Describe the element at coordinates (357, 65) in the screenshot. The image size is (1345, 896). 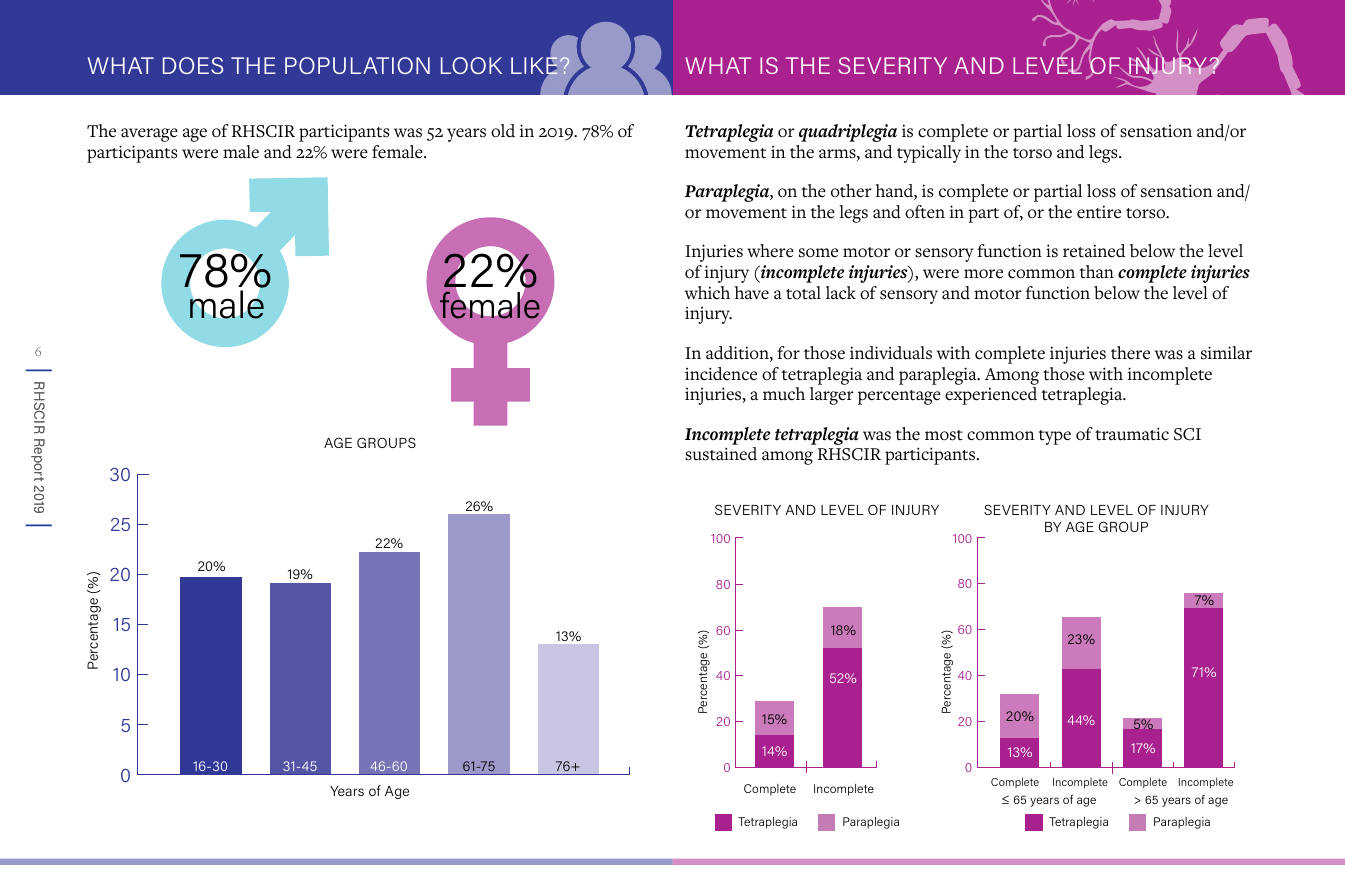
I see `POPULATION` at that location.
